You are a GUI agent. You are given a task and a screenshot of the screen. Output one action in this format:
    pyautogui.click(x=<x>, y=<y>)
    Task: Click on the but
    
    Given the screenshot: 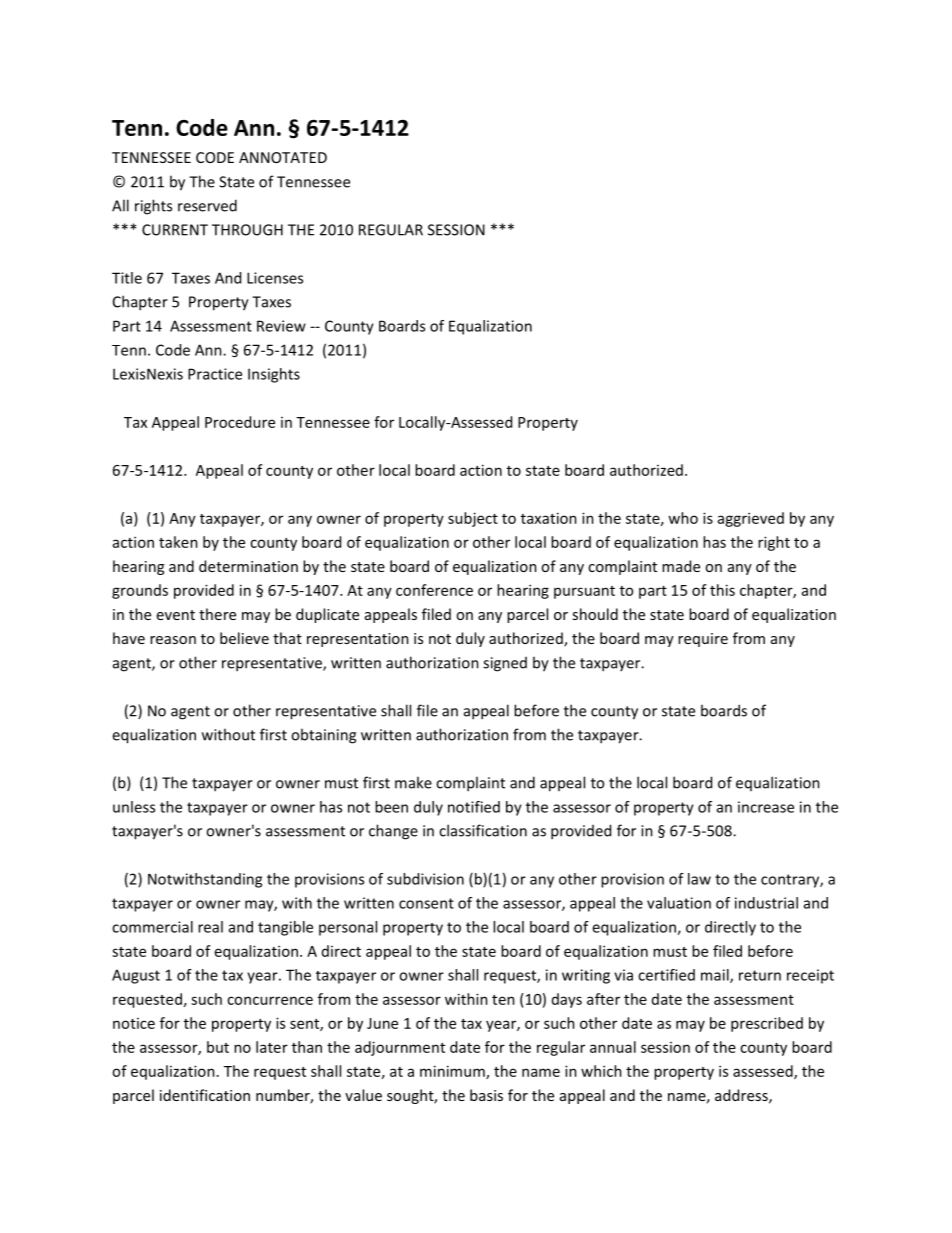 What is the action you would take?
    pyautogui.click(x=218, y=1047)
